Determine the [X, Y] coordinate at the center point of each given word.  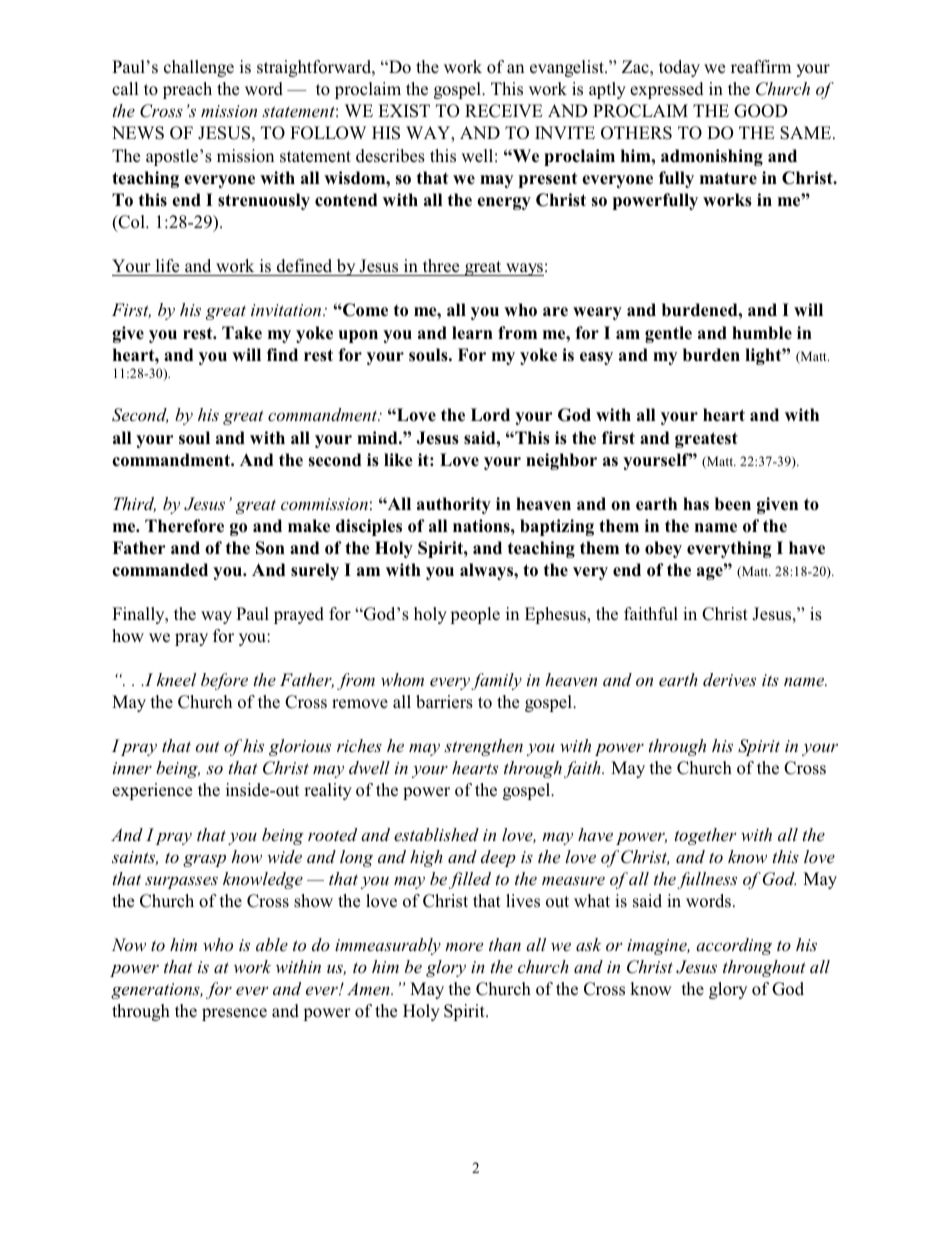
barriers [444, 702]
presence [234, 1014]
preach [187, 90]
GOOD [761, 111]
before [224, 681]
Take [242, 333]
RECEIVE [504, 111]
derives [729, 680]
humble [762, 333]
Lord [490, 415]
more [464, 947]
